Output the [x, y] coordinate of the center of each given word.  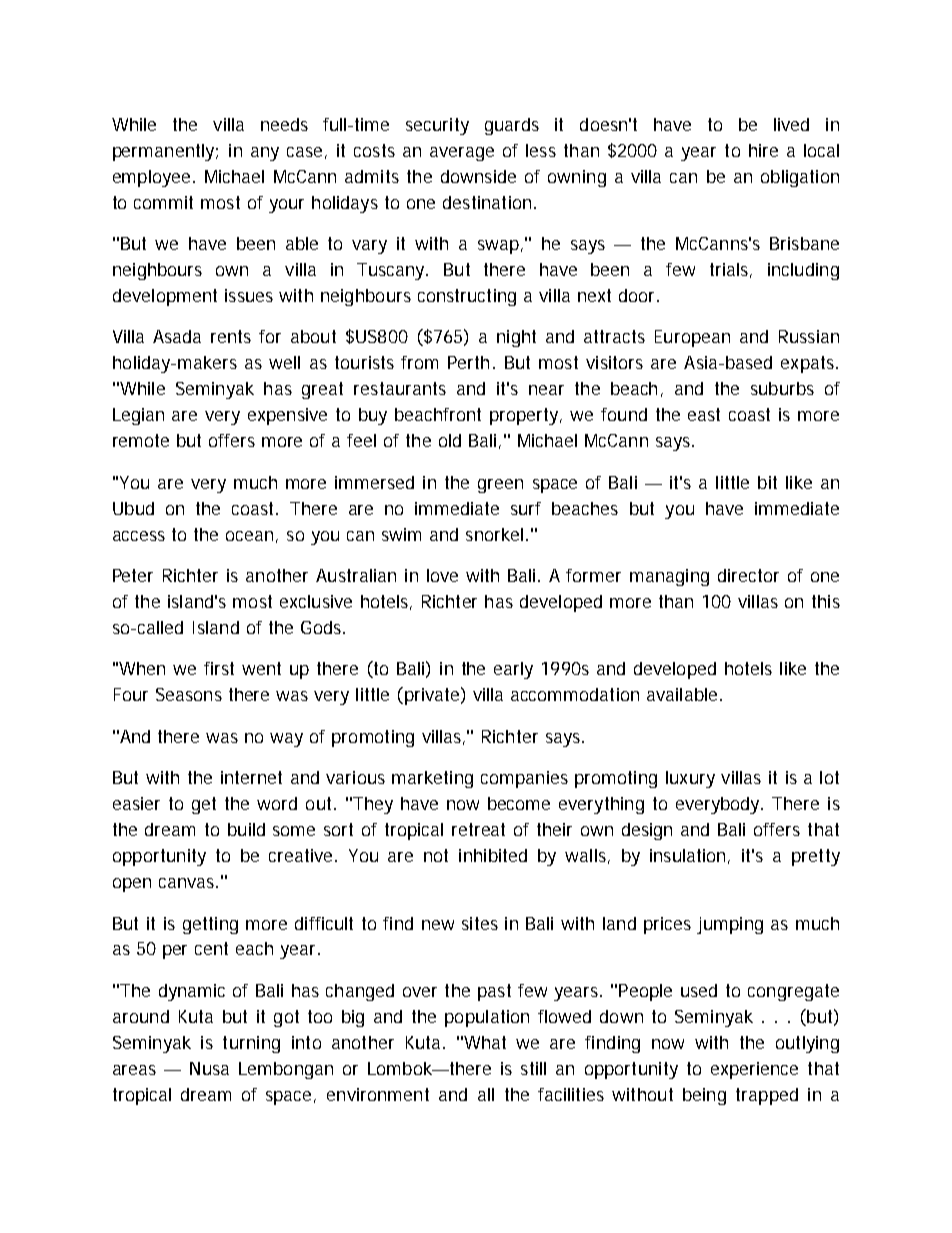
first [219, 668]
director [748, 575]
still [533, 1068]
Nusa [209, 1068]
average [462, 154]
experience [754, 1070]
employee [153, 178]
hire [763, 150]
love [442, 575]
